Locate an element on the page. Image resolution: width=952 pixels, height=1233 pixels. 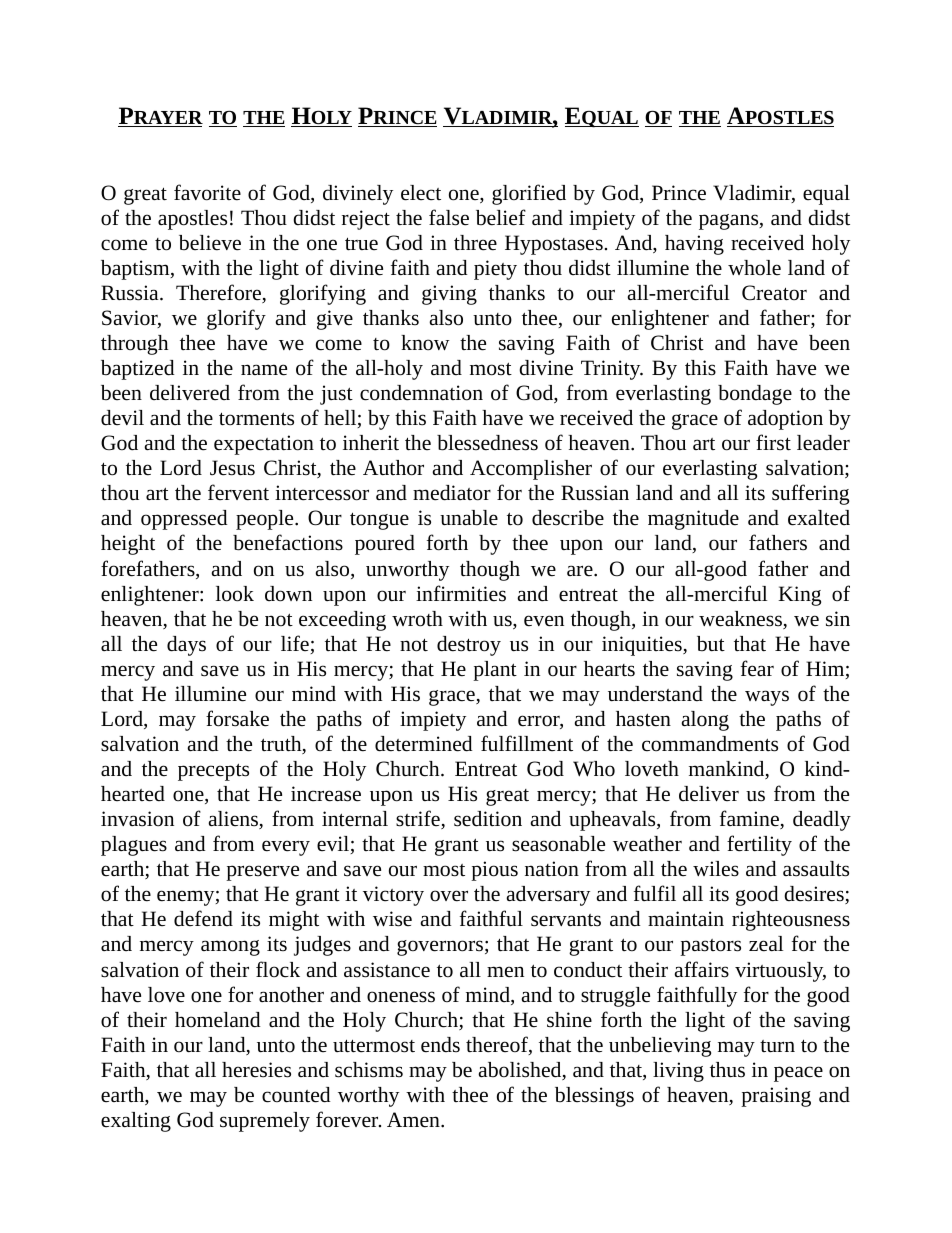
bondage is located at coordinates (755, 395).
